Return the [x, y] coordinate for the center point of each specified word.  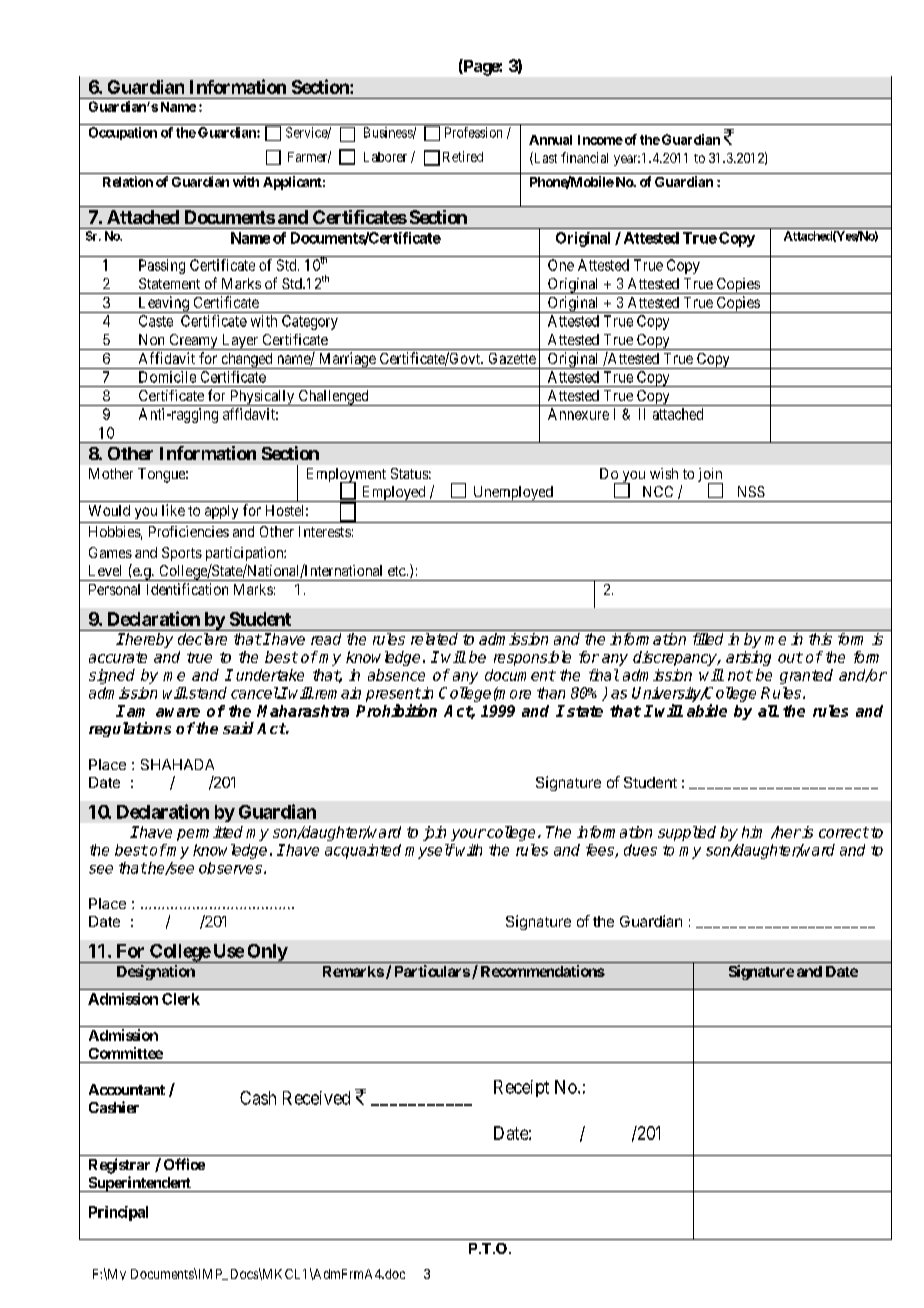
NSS [751, 491]
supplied [687, 833]
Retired [463, 156]
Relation [128, 181]
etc [397, 571]
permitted [210, 833]
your [468, 835]
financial [584, 157]
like [173, 510]
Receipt [521, 1088]
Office [184, 1164]
